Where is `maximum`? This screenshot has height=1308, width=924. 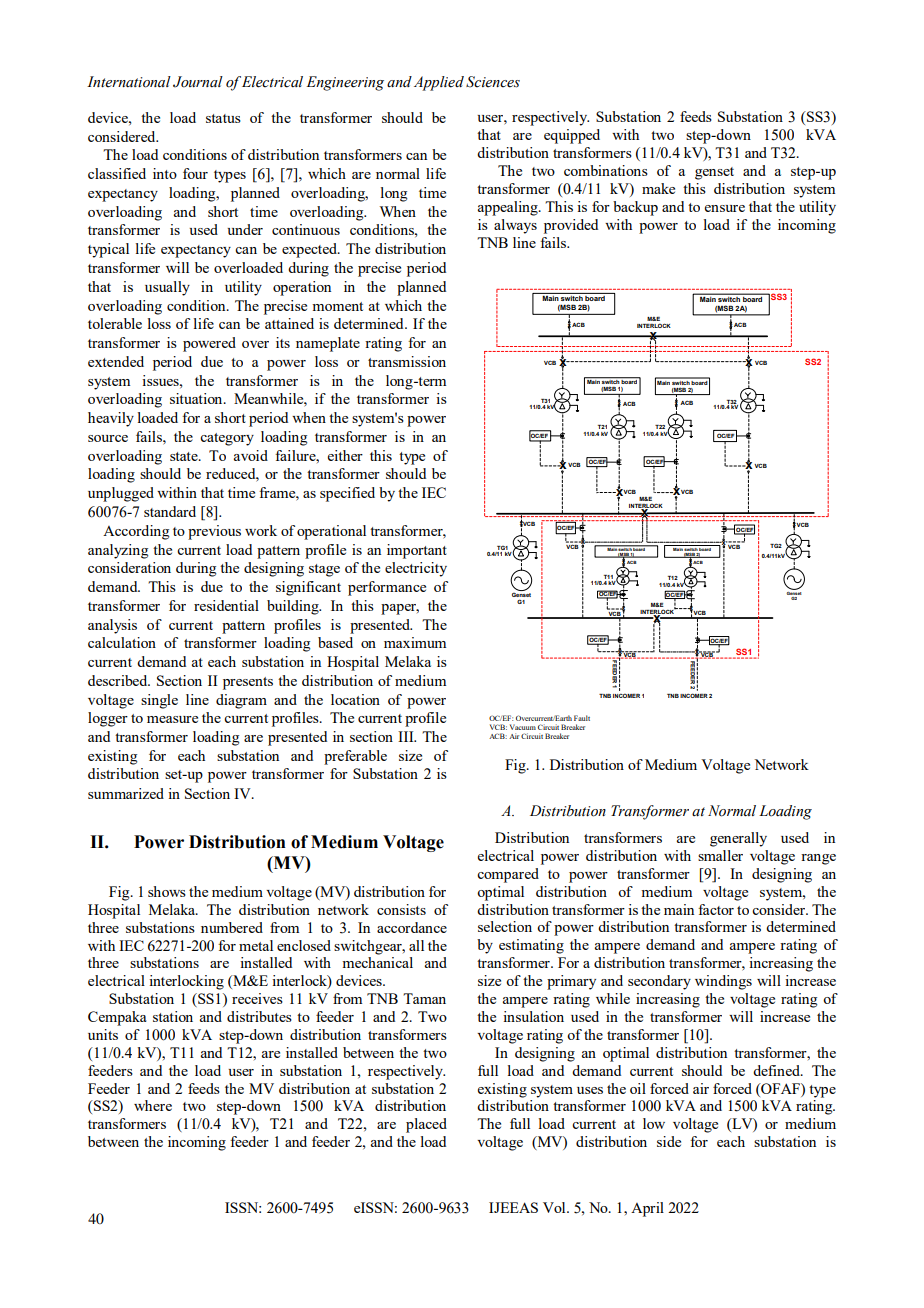
maximum is located at coordinates (415, 642).
